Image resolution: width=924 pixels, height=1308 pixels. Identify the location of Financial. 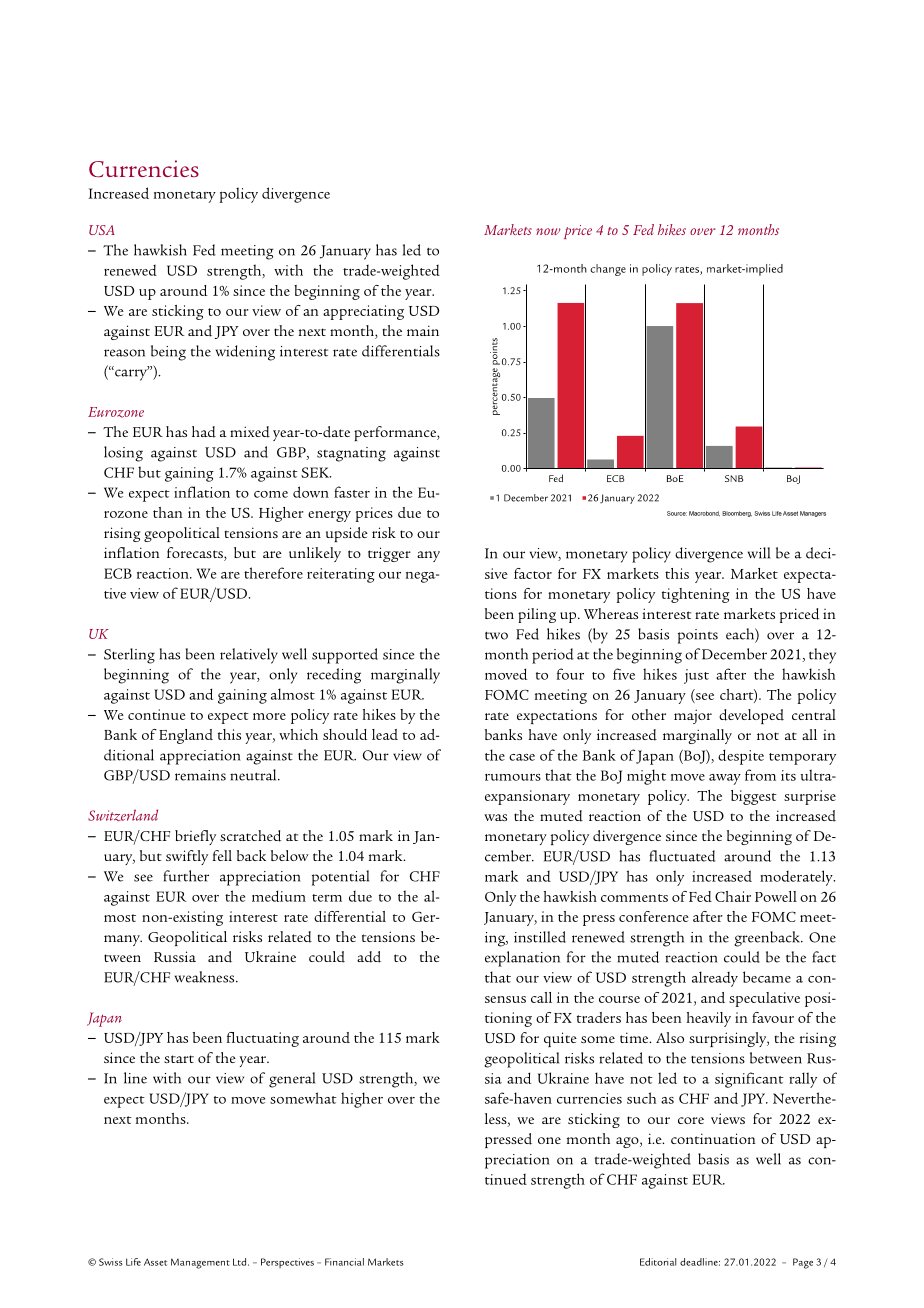
(344, 1262).
